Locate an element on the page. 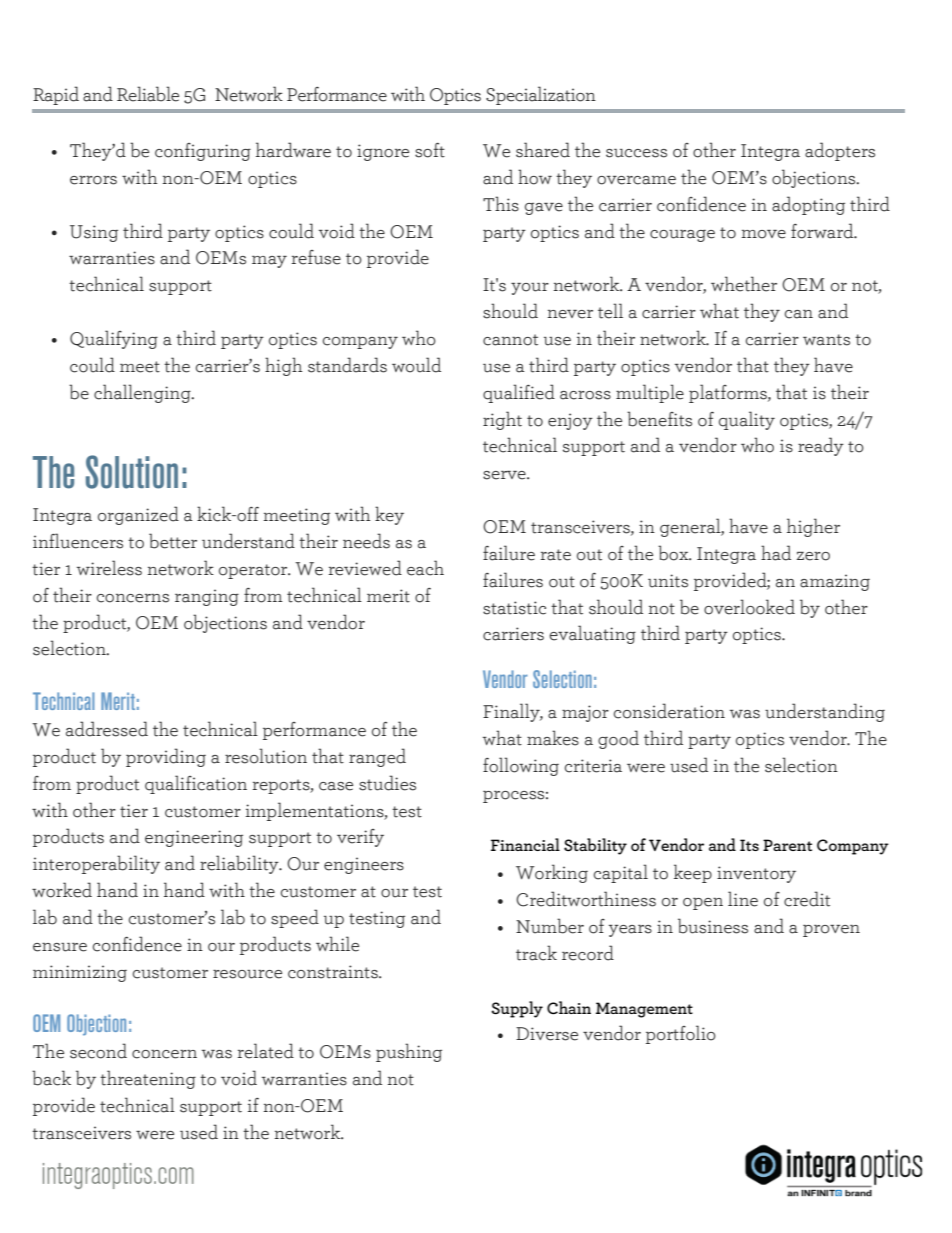  ranged is located at coordinates (377, 757).
